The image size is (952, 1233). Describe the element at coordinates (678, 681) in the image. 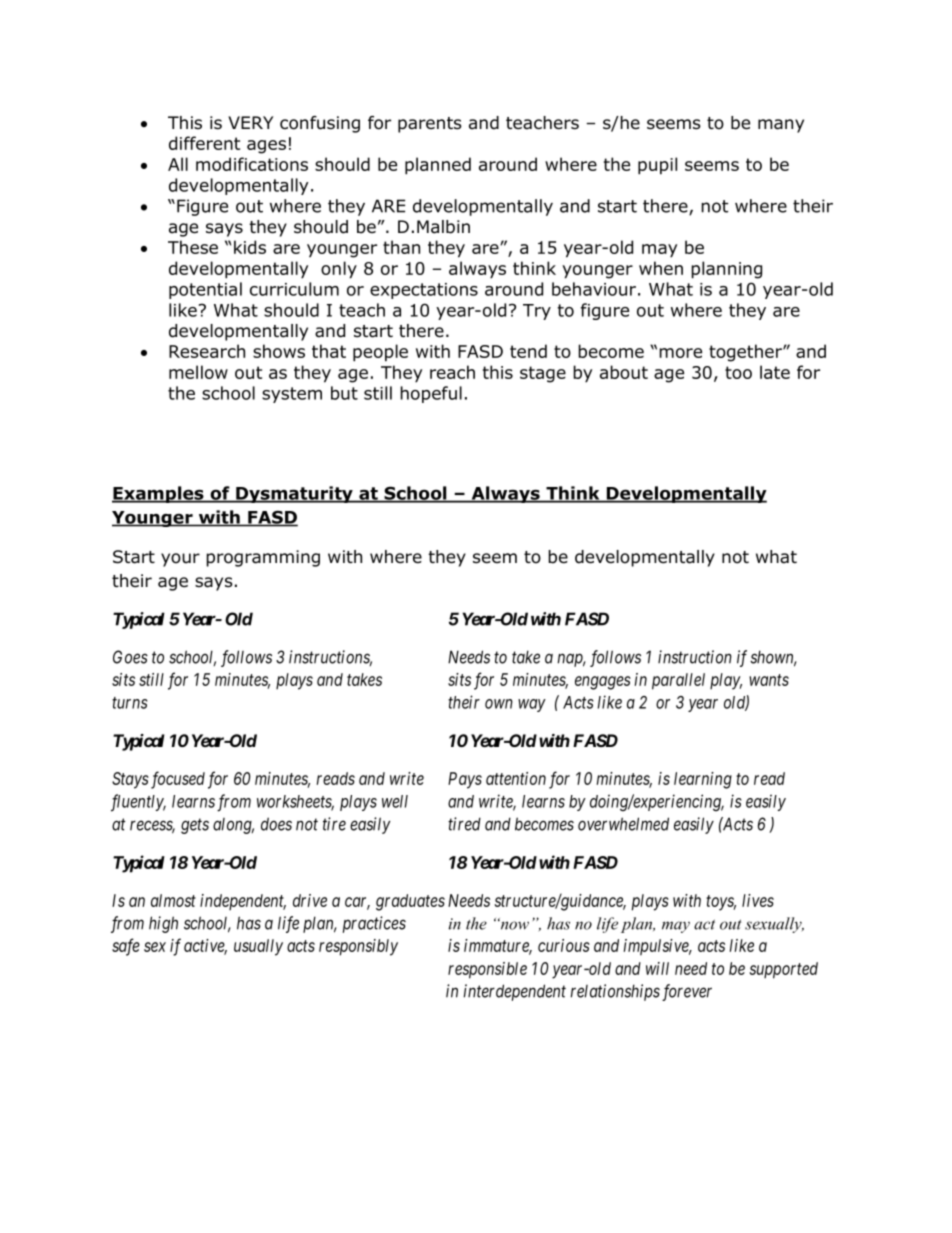

I see `parallel` at that location.
